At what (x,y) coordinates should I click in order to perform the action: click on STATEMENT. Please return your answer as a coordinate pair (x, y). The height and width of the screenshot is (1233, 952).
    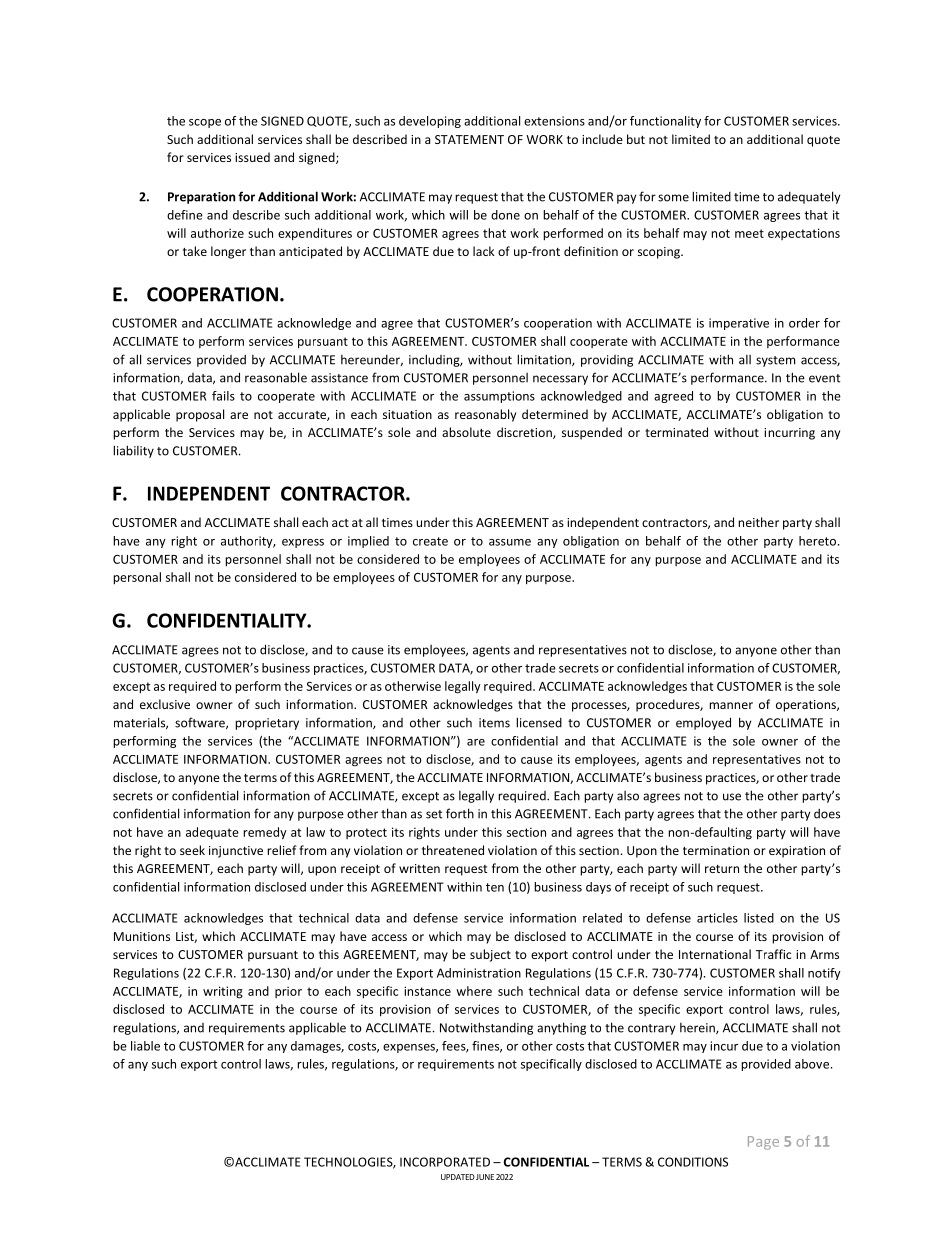
    Looking at the image, I should click on (469, 139).
